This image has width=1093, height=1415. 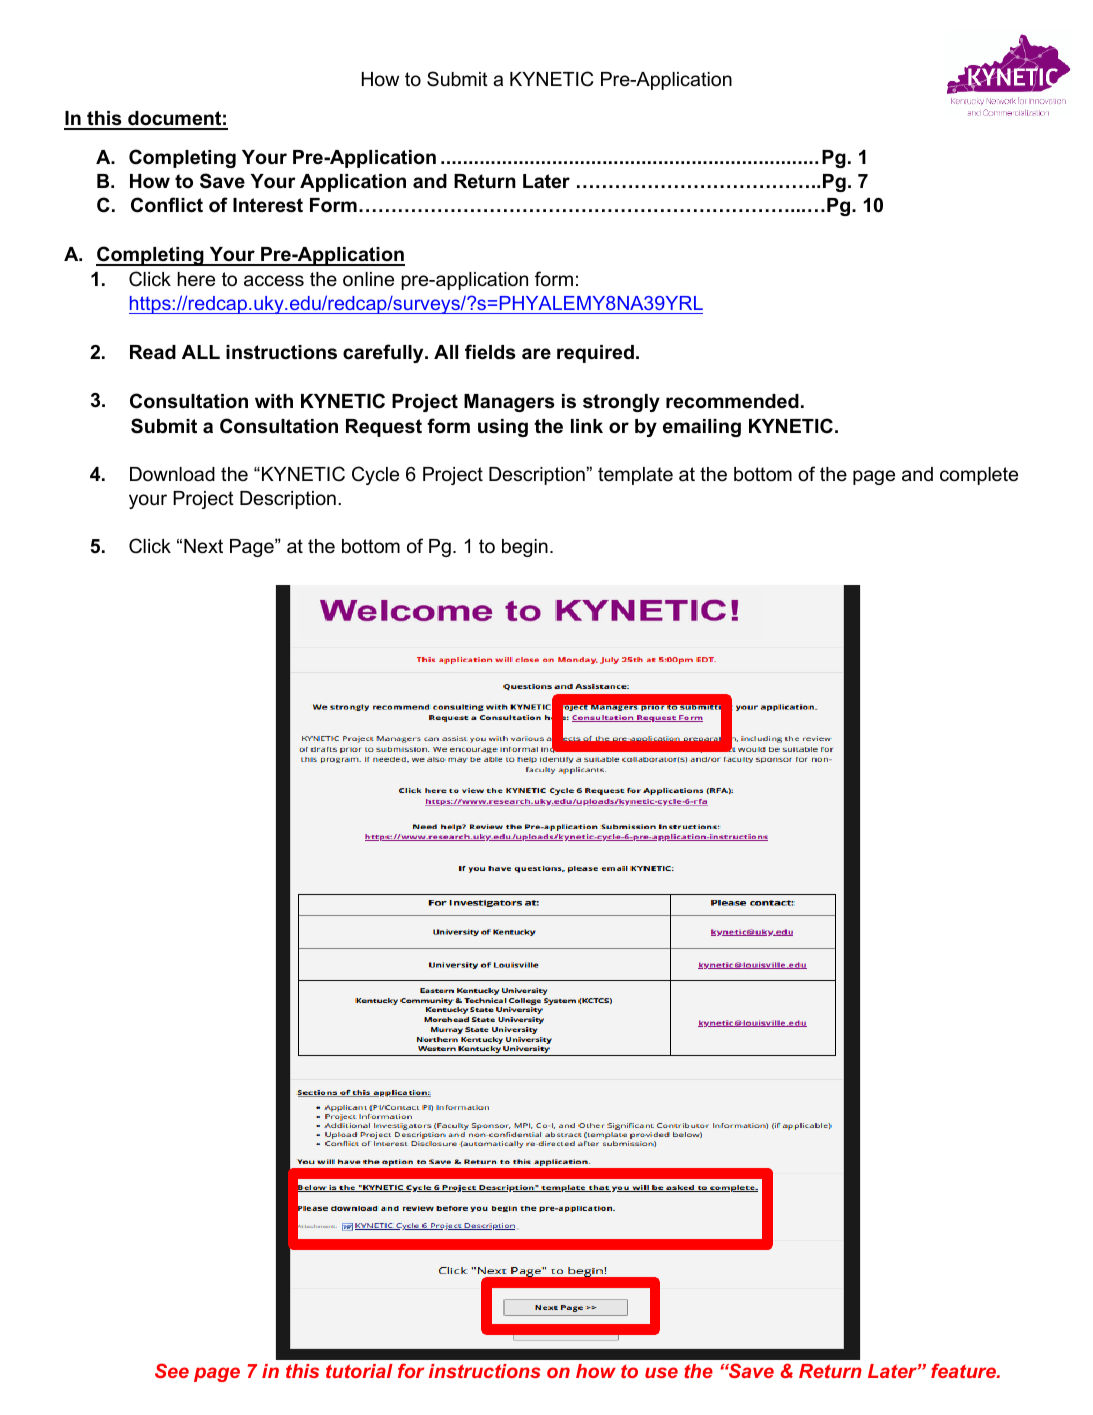 What do you see at coordinates (732, 401) in the image?
I see `recommended` at bounding box center [732, 401].
